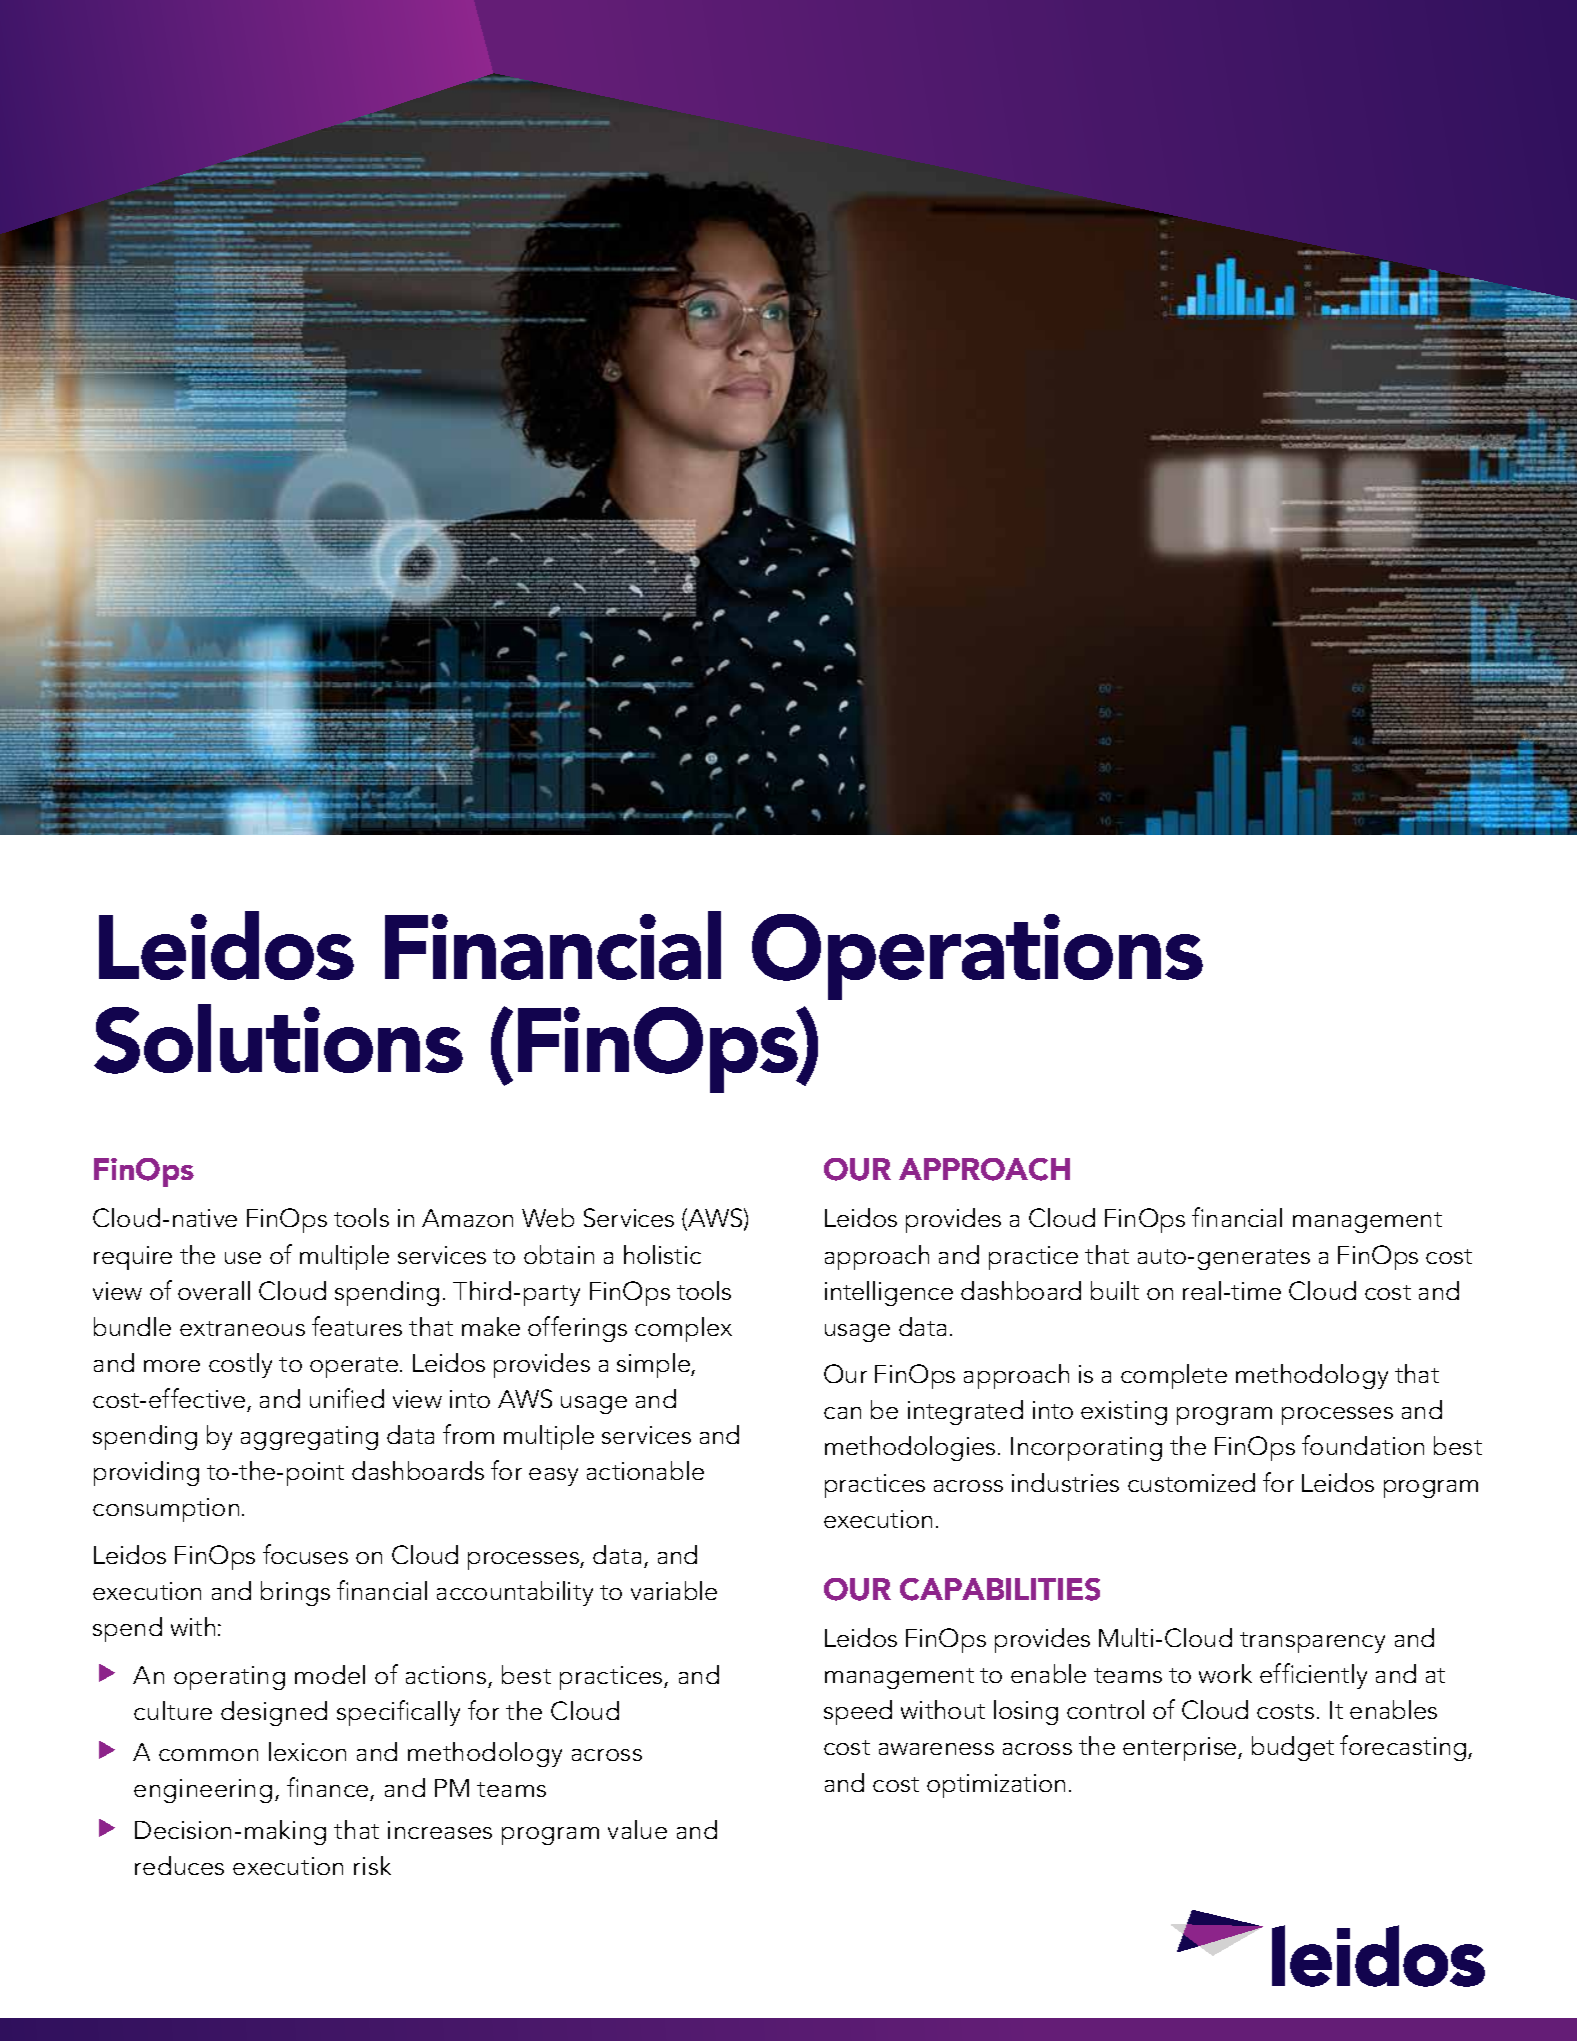 This document has width=1577, height=2041. I want to click on Operations, so click(977, 957).
